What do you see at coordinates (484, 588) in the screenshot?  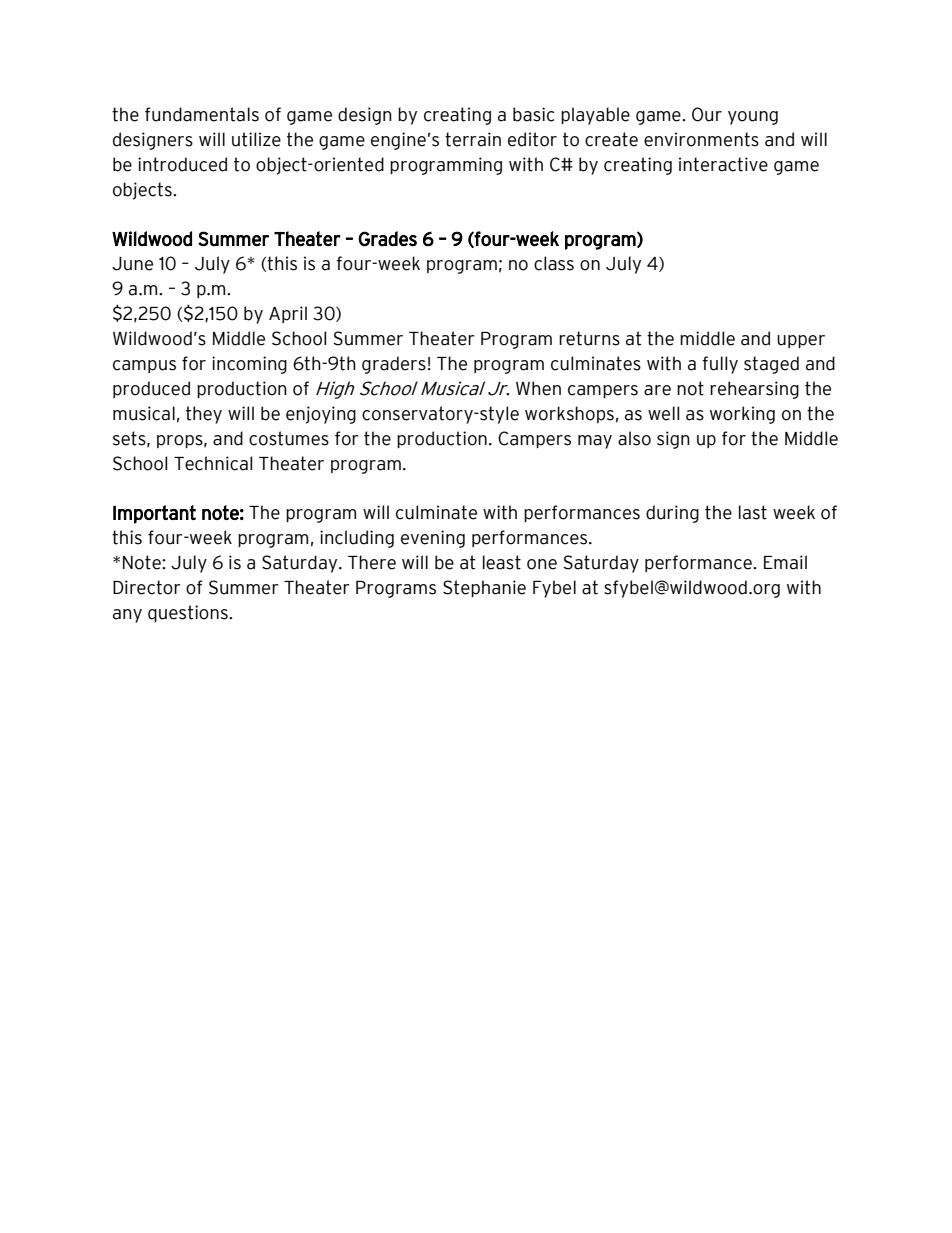 I see `Stephanie` at bounding box center [484, 588].
